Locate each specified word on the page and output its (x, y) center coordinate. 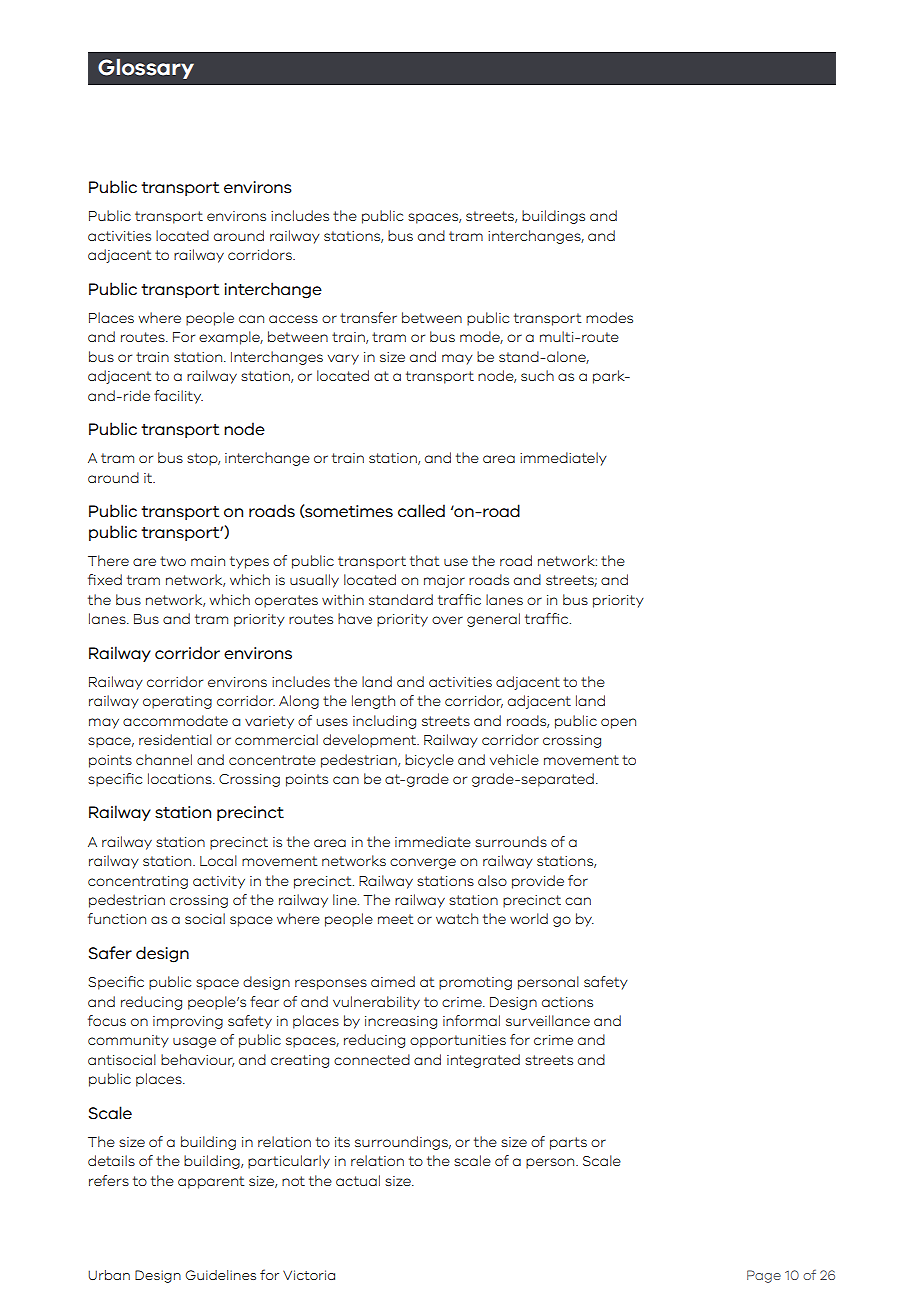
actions (567, 1002)
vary (343, 359)
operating (177, 702)
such (537, 375)
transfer (368, 317)
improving (188, 1022)
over (447, 620)
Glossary (146, 69)
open (618, 723)
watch (457, 918)
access (293, 319)
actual (358, 1180)
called (421, 511)
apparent (211, 1182)
